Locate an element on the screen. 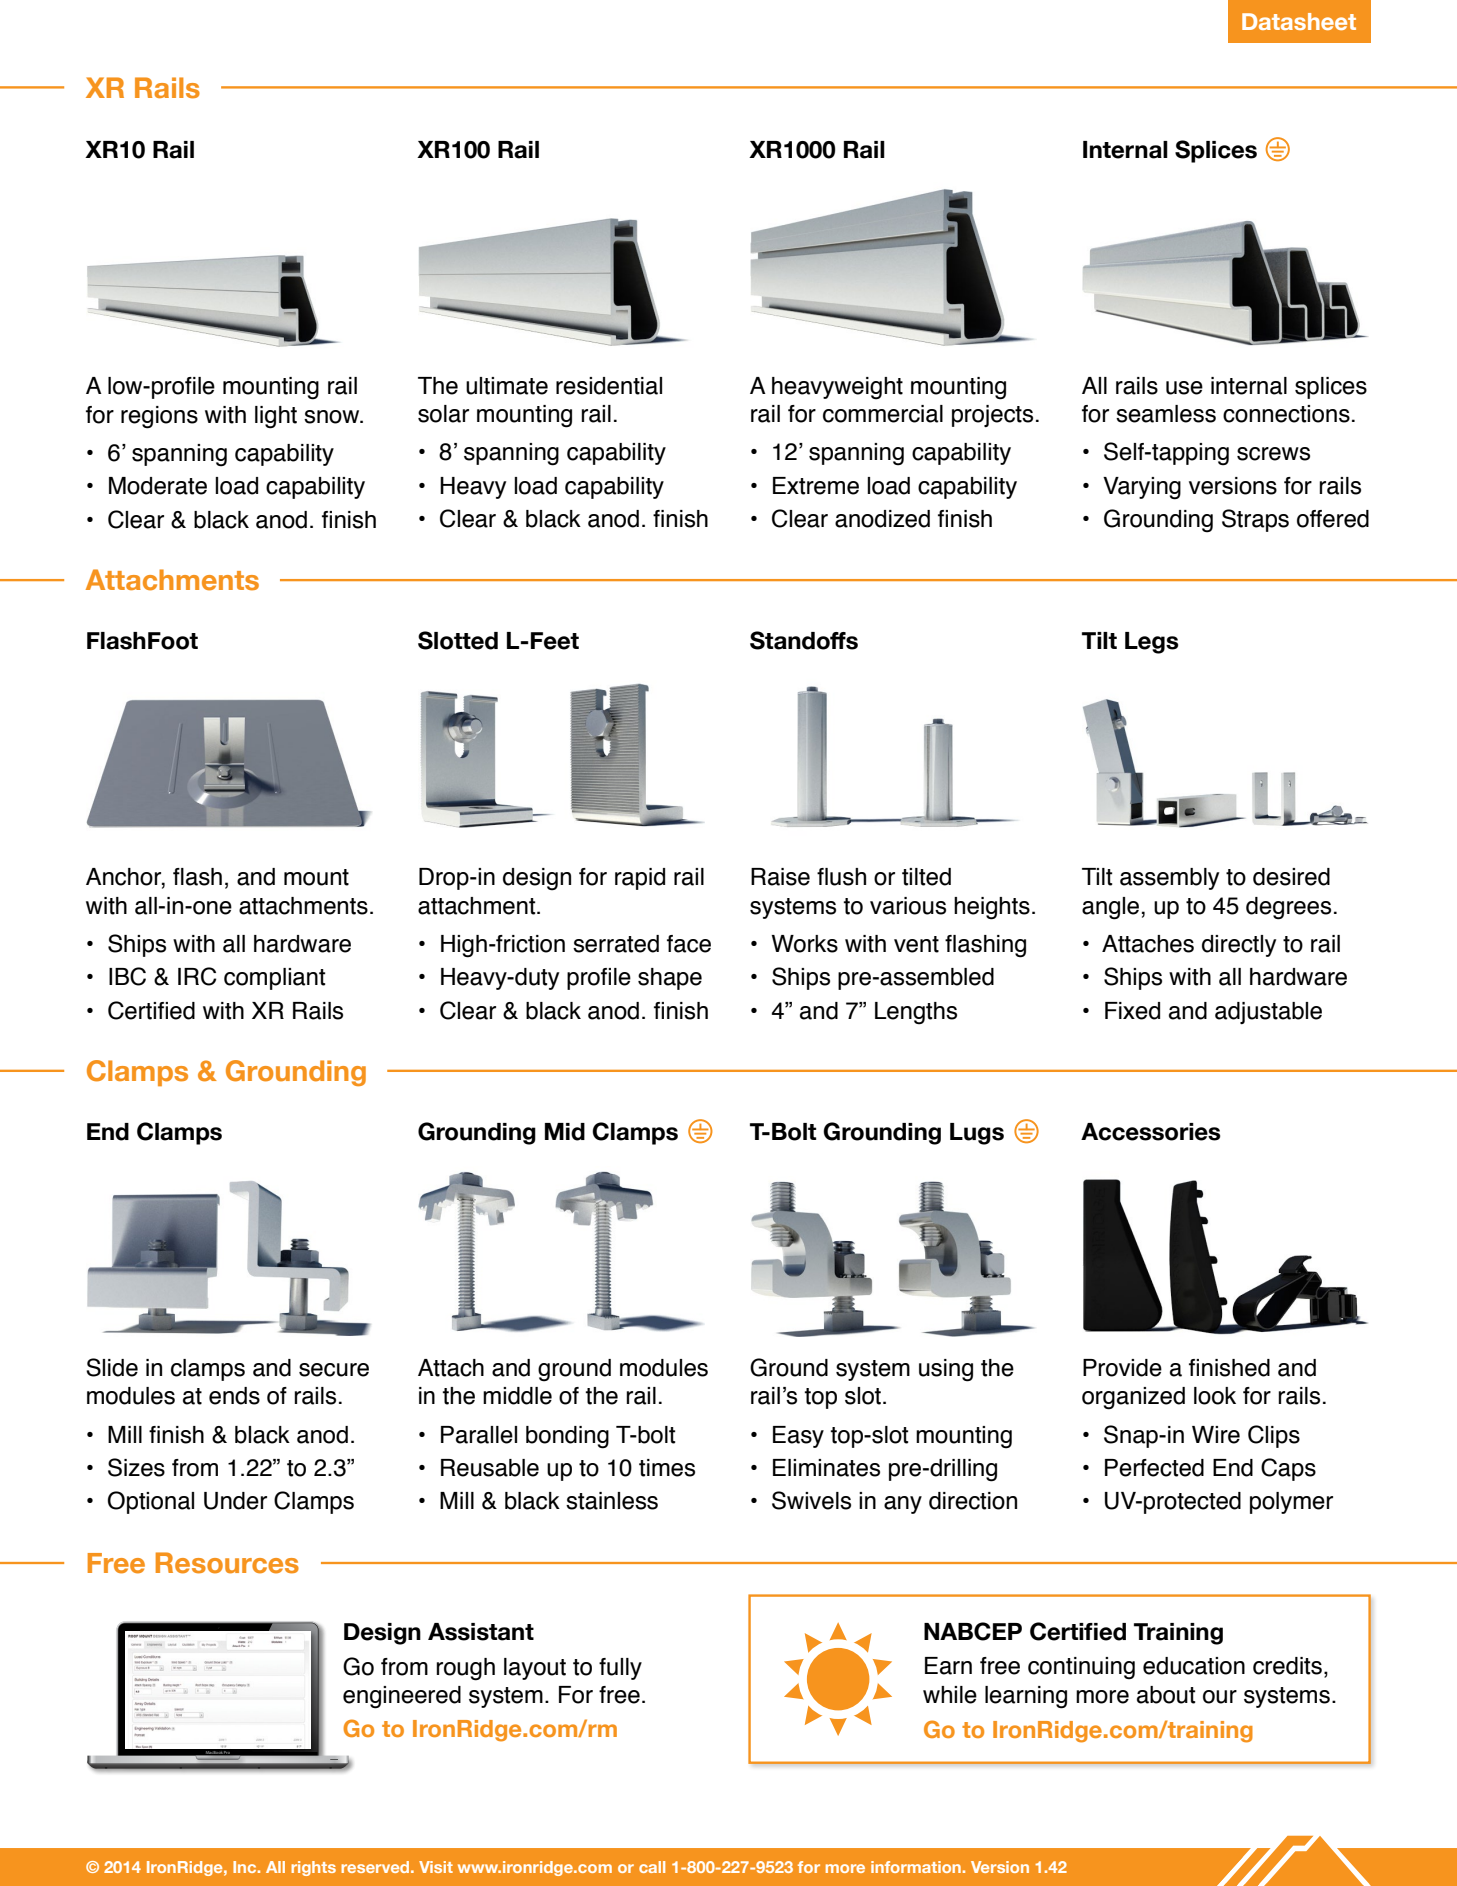  regions is located at coordinates (159, 417).
